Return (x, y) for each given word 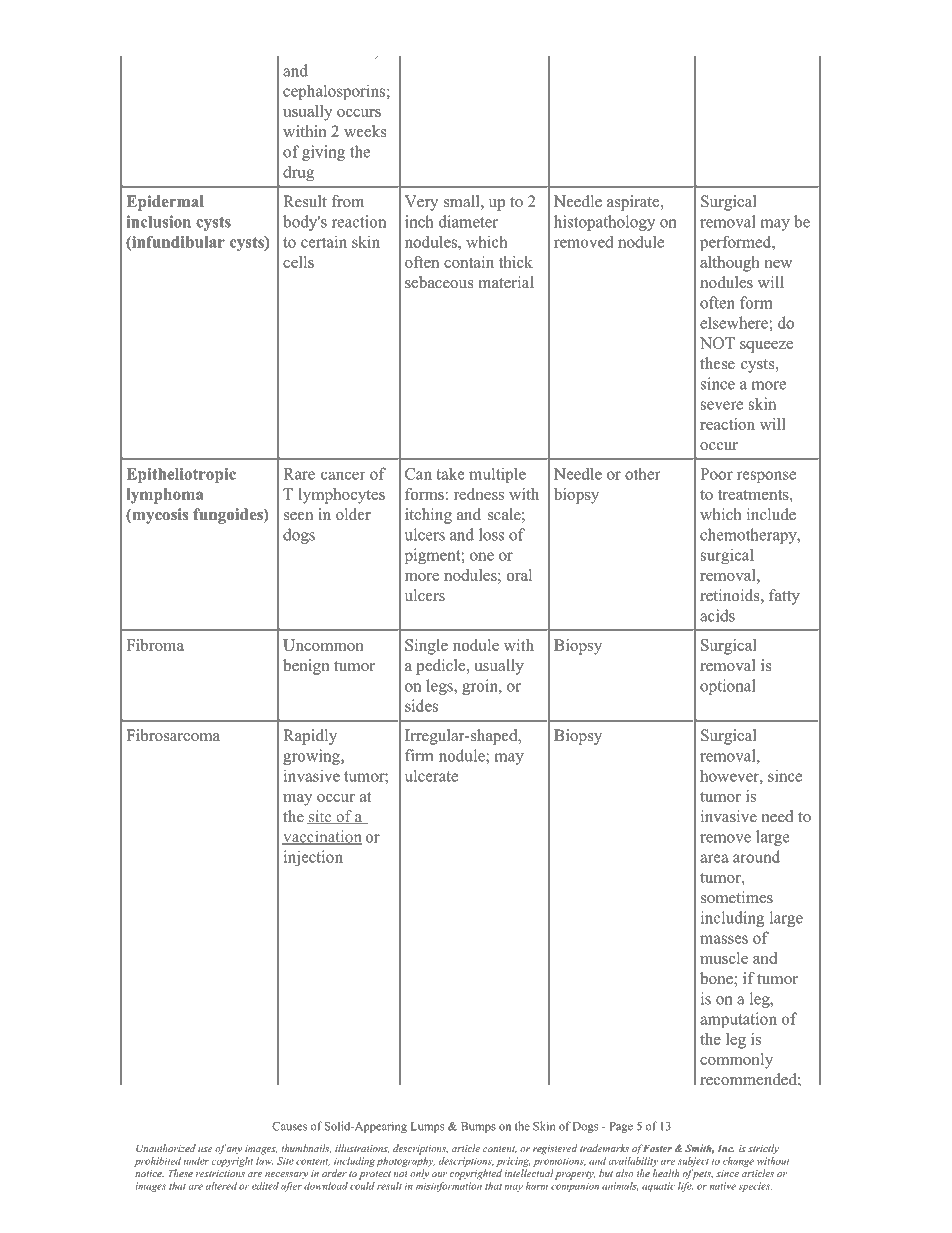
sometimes (737, 897)
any (234, 1150)
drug (298, 173)
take (450, 474)
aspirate (634, 203)
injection (313, 858)
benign (306, 667)
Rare (299, 474)
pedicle (442, 667)
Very (421, 203)
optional (727, 687)
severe (722, 405)
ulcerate (431, 776)
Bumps (478, 1127)
